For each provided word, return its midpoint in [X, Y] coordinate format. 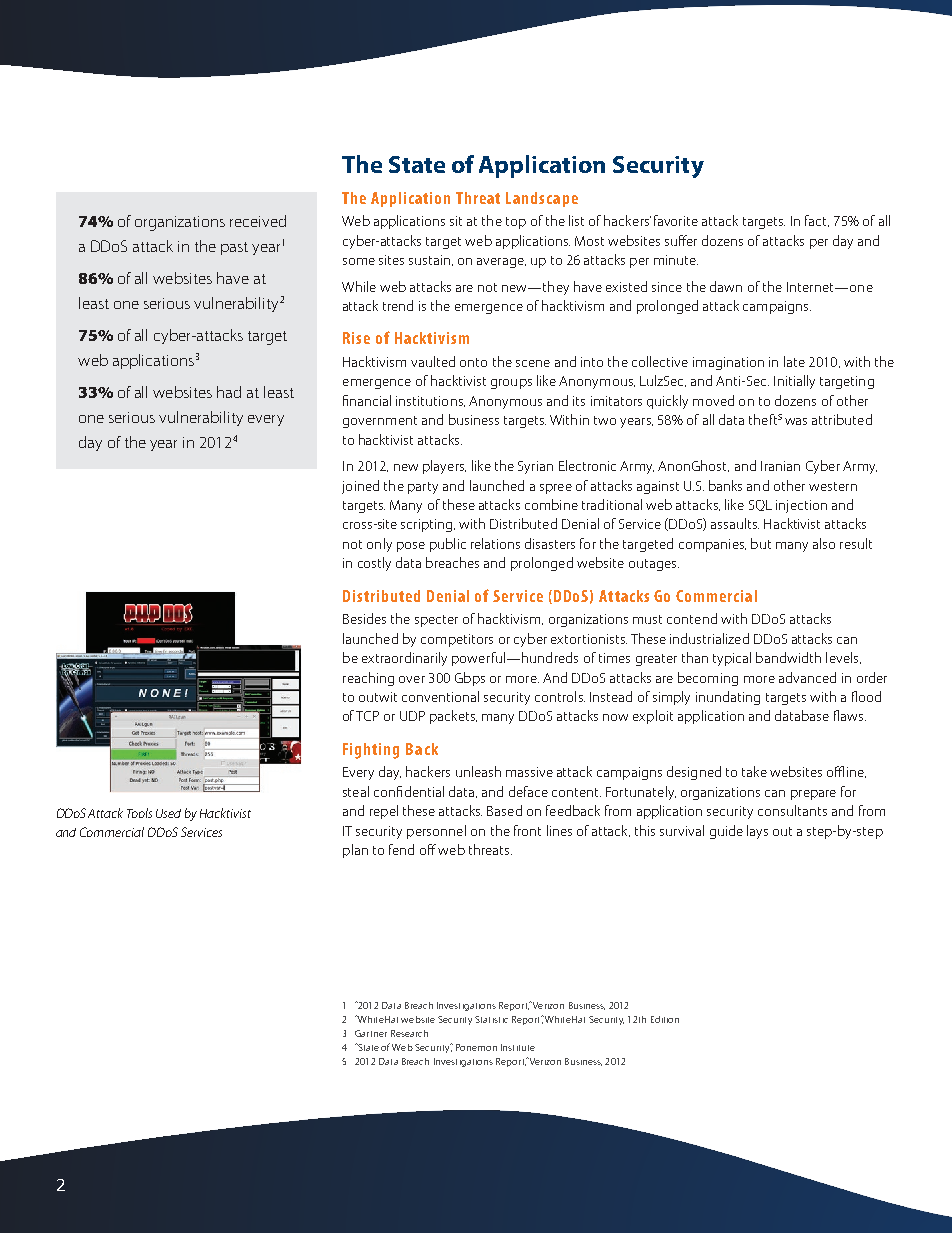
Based [504, 810]
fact [817, 221]
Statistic [491, 1019]
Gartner [371, 1033]
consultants [792, 810]
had [229, 392]
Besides [364, 618]
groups [511, 384]
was [796, 421]
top [516, 223]
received [258, 221]
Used [168, 813]
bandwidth [788, 657]
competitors [457, 640]
